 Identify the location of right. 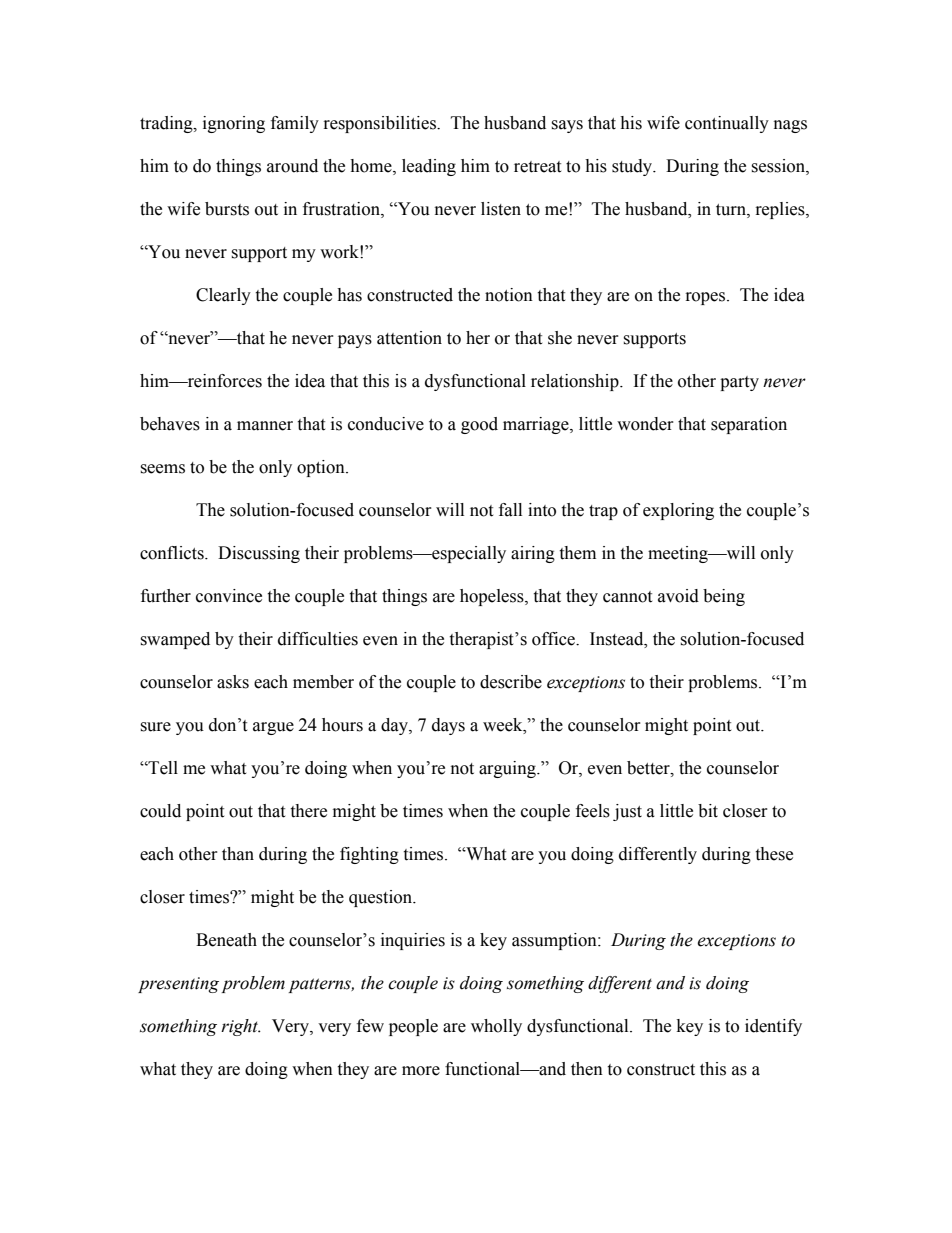
(241, 1027).
